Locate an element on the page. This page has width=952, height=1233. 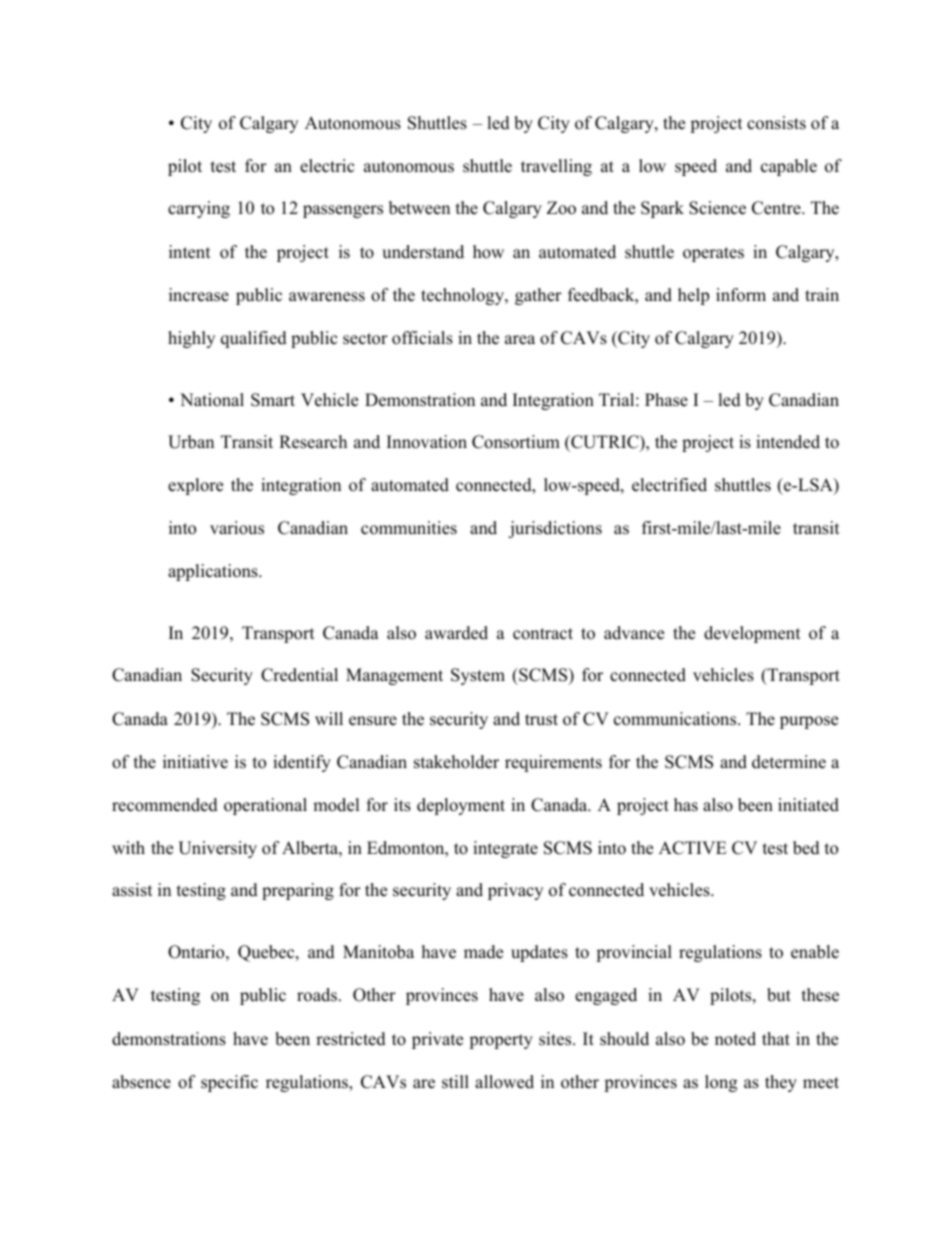
travelling is located at coordinates (556, 167).
